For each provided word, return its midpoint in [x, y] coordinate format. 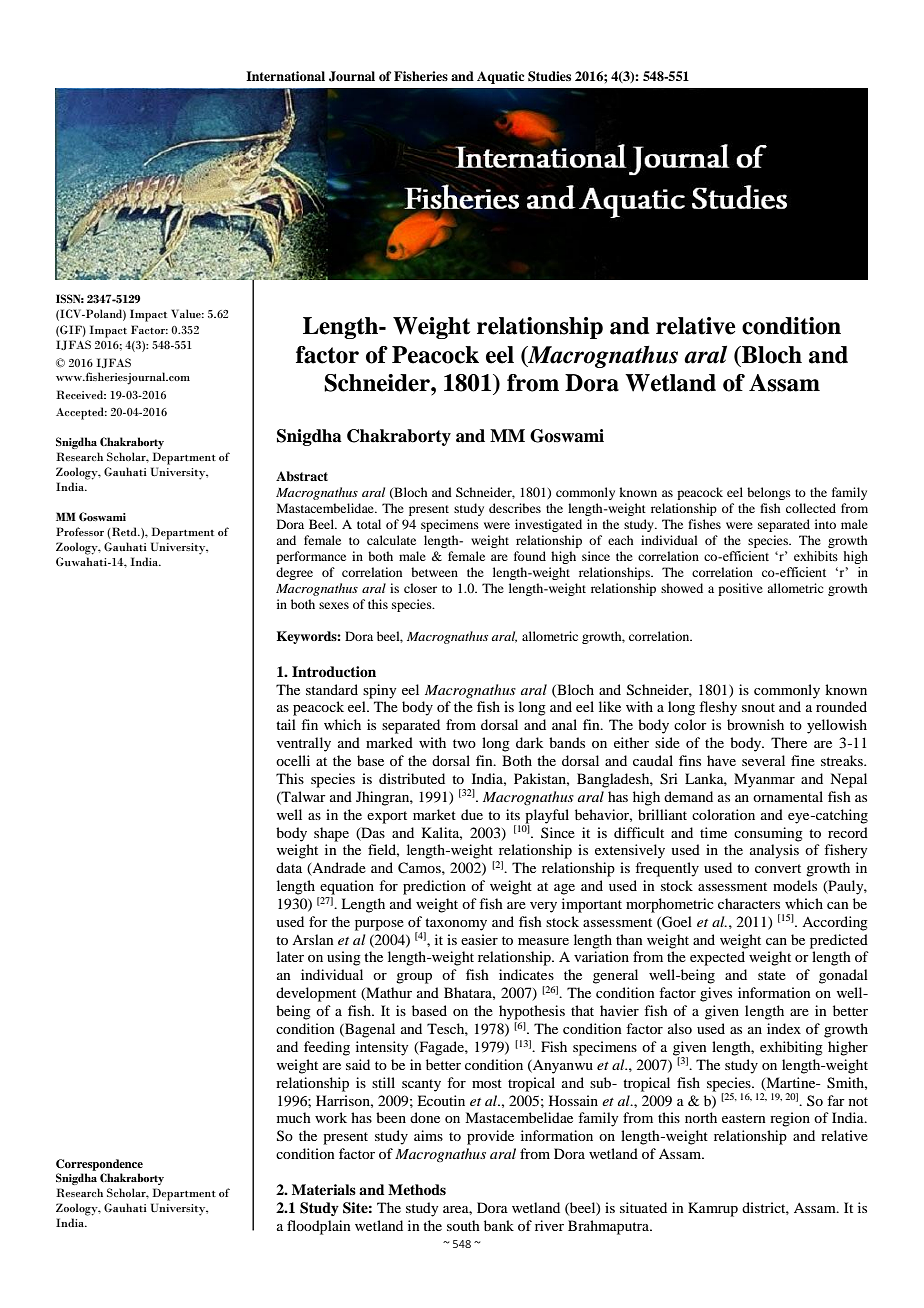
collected [811, 508]
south [463, 1225]
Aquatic [500, 77]
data [289, 867]
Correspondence [99, 1165]
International [285, 76]
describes [515, 508]
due [472, 814]
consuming [768, 834]
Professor [80, 531]
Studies [549, 76]
